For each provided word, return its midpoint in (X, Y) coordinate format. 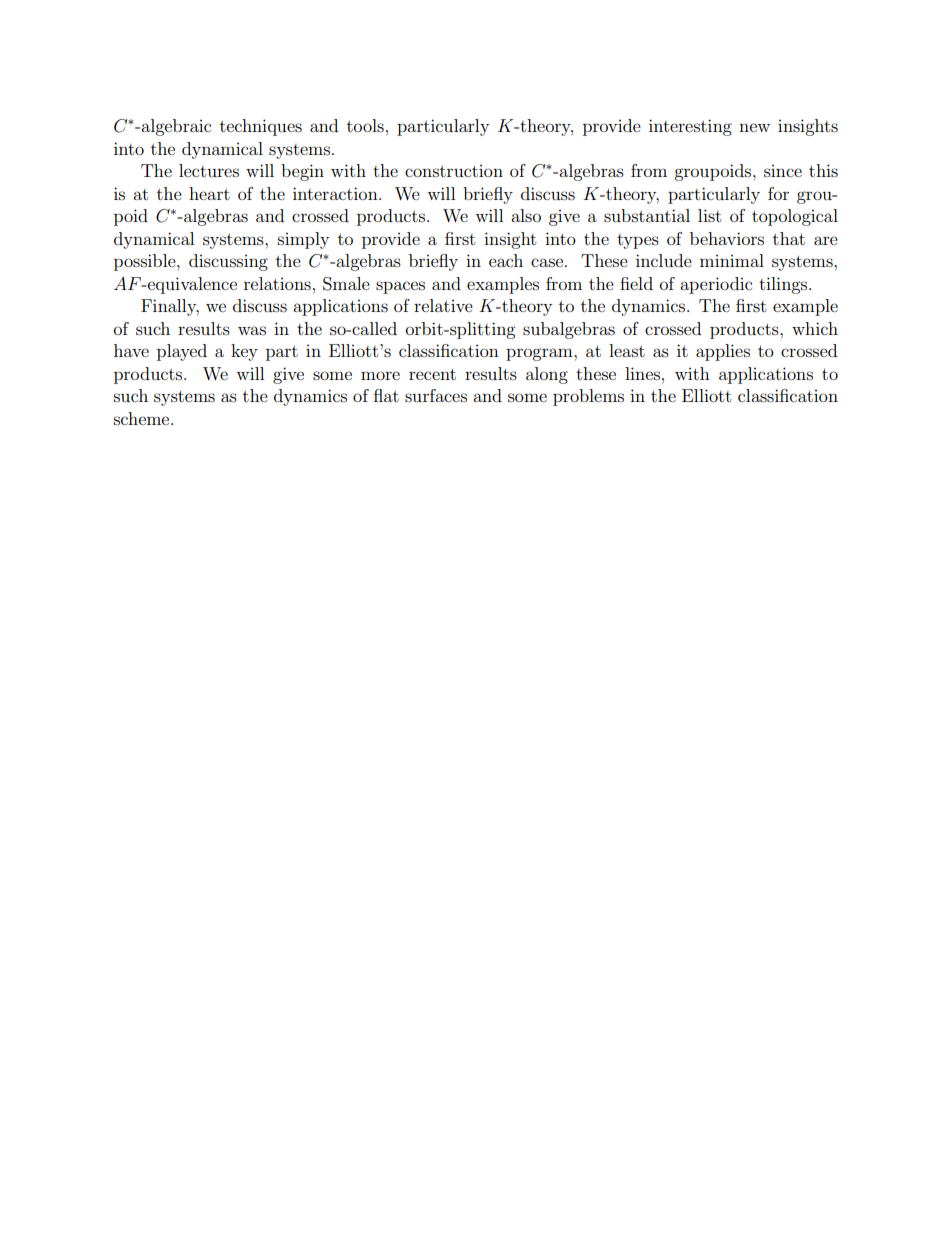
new (754, 127)
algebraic (176, 127)
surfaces (436, 395)
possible (146, 262)
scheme (143, 418)
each (506, 260)
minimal (732, 260)
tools (365, 125)
